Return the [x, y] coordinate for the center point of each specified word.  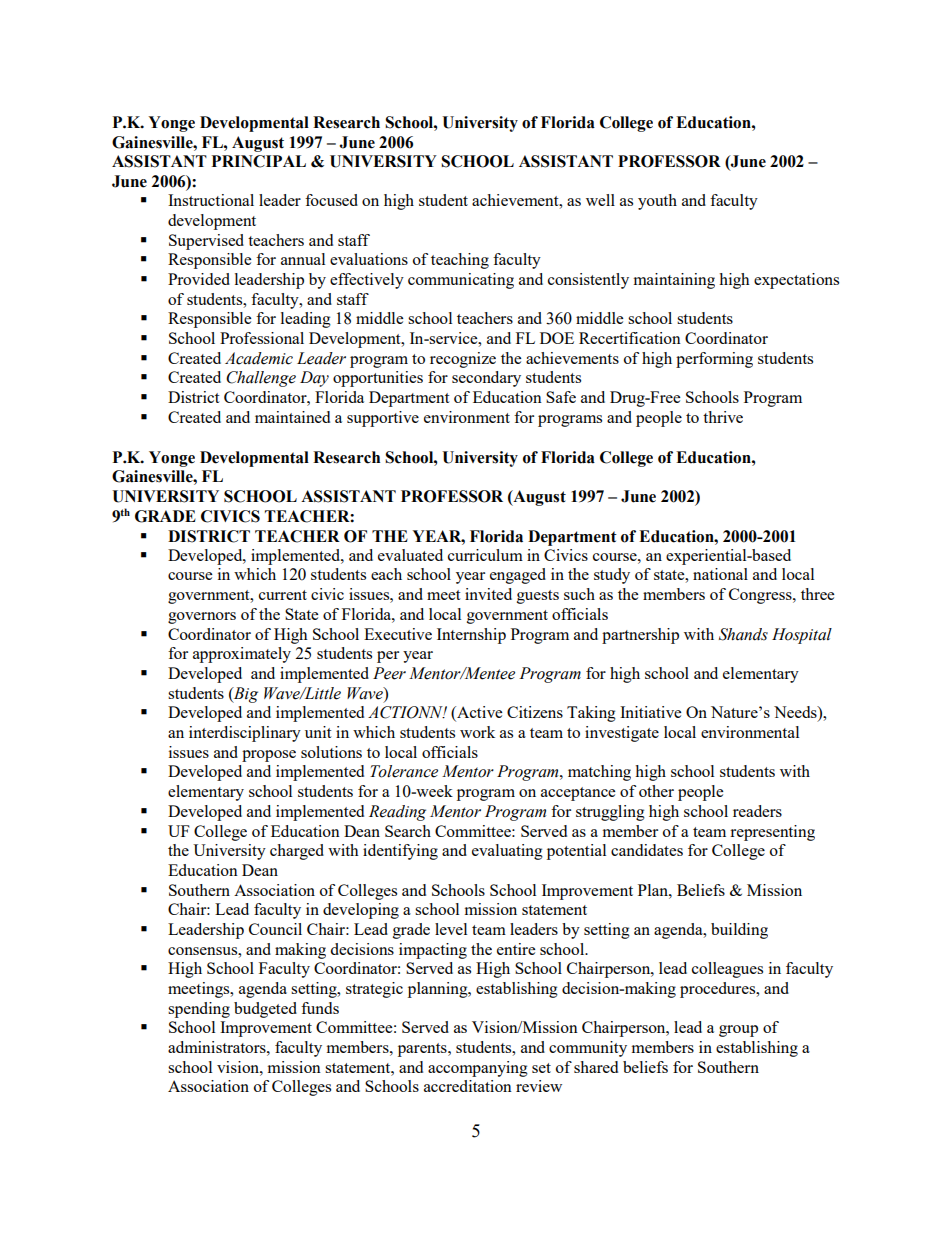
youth [657, 202]
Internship [471, 636]
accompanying [478, 1069]
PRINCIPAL [259, 161]
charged [297, 852]
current [283, 595]
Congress [761, 596]
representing [772, 833]
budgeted [265, 1010]
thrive [723, 417]
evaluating [507, 852]
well [600, 200]
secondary [486, 379]
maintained [292, 417]
